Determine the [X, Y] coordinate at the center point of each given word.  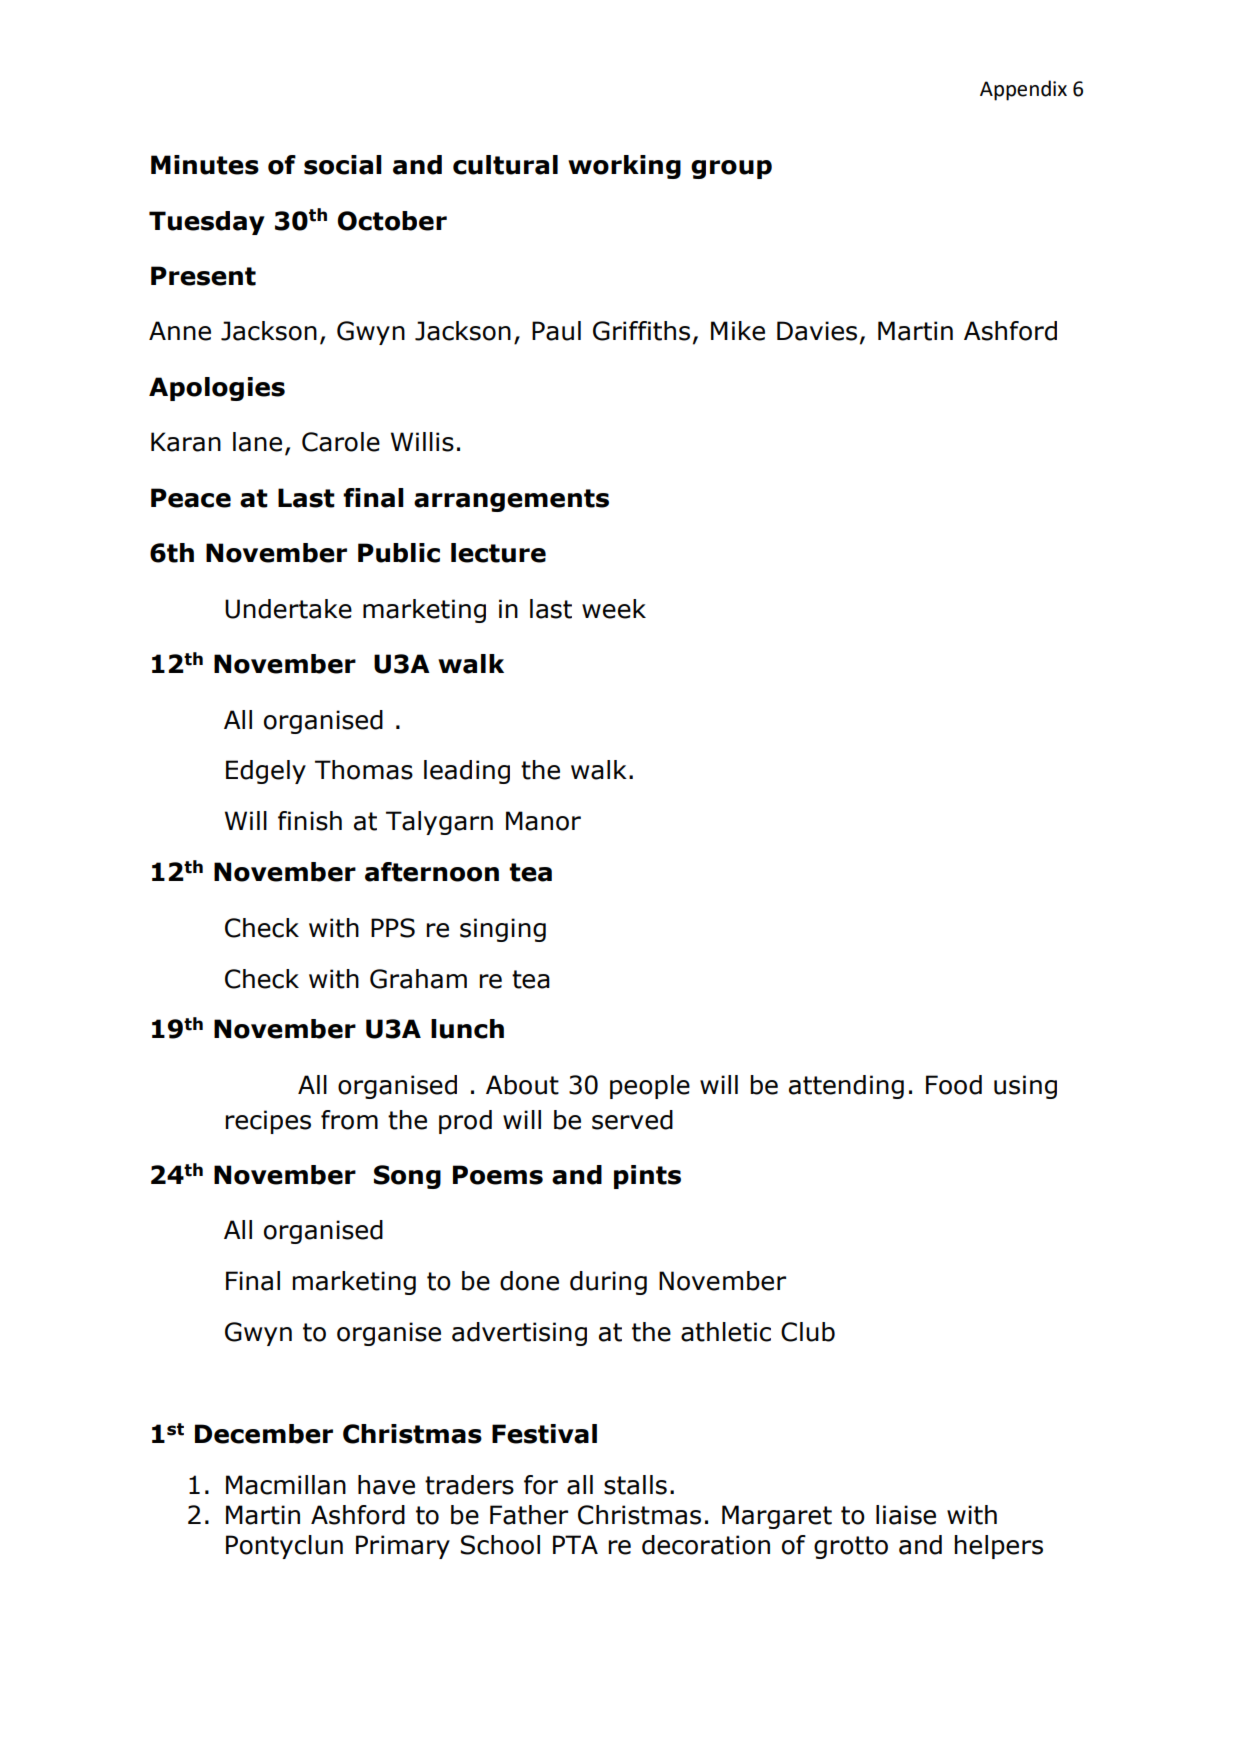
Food [954, 1085]
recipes [268, 1122]
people [650, 1087]
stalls [635, 1485]
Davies [817, 331]
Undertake [288, 609]
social [343, 165]
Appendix [1023, 90]
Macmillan [286, 1485]
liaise [906, 1515]
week [614, 609]
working [624, 167]
